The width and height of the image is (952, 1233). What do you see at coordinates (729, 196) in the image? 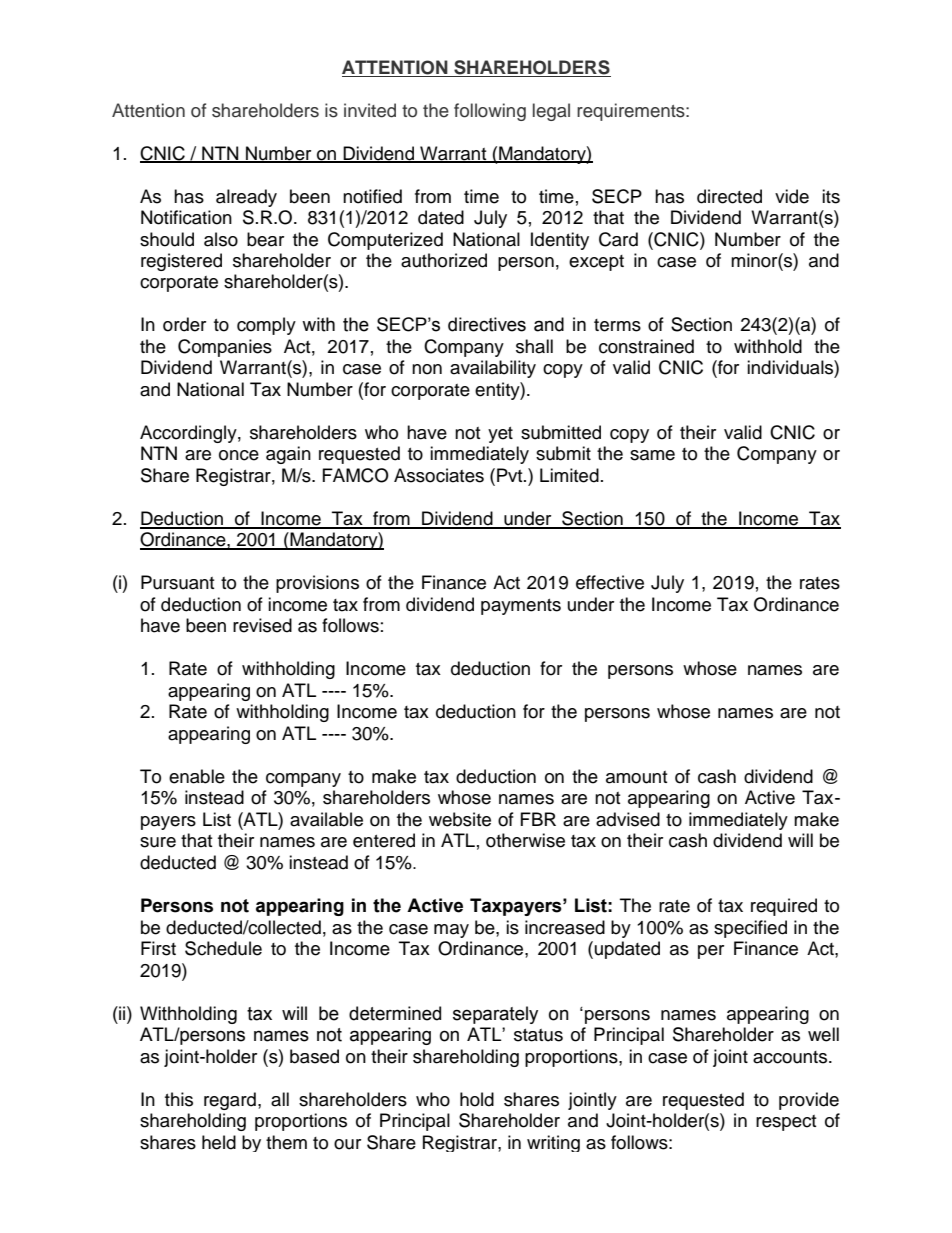
I see `directed` at bounding box center [729, 196].
